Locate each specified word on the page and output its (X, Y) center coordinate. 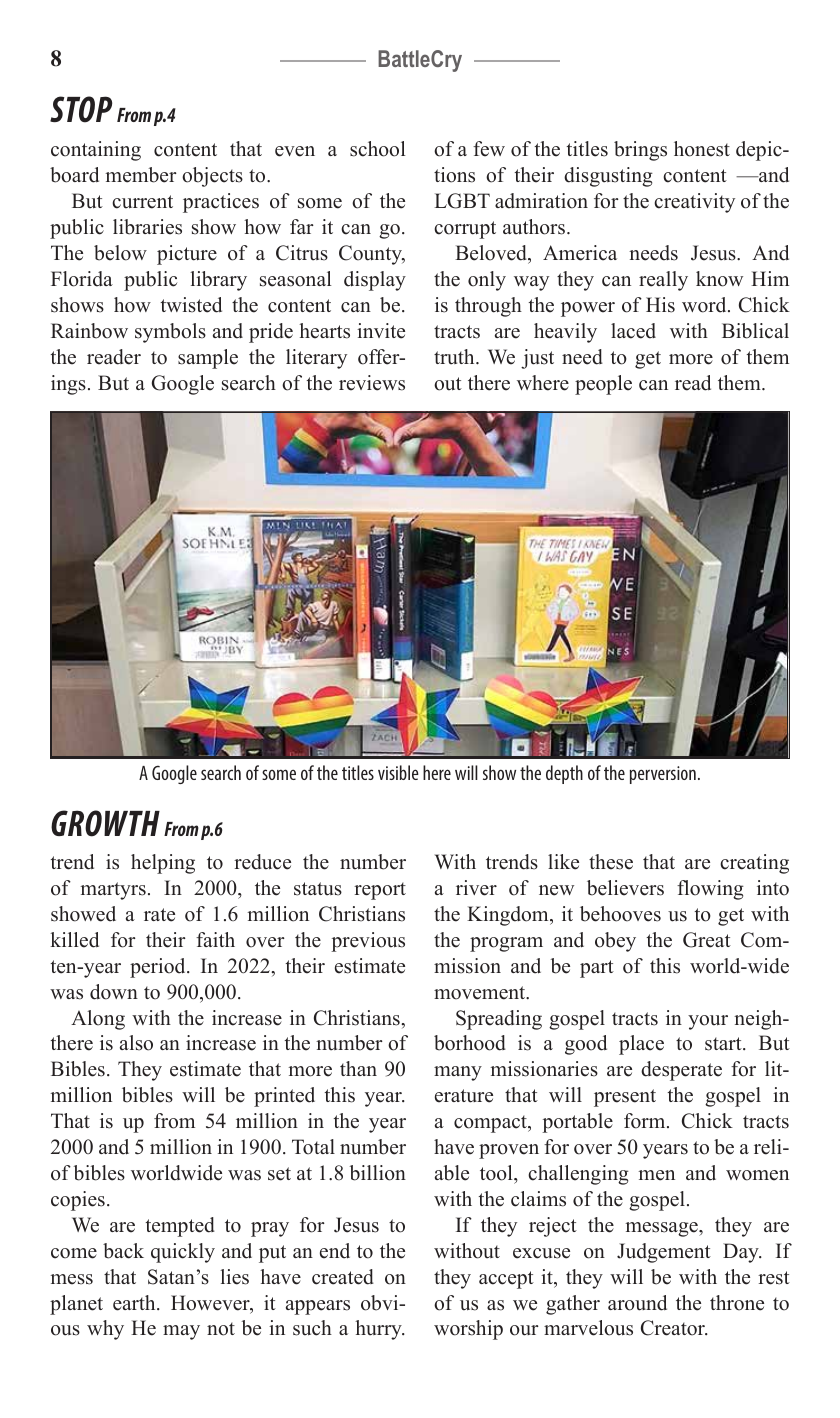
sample (208, 359)
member (141, 175)
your (708, 1022)
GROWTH (105, 823)
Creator (674, 1328)
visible (398, 772)
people (603, 385)
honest (702, 149)
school (378, 149)
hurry (379, 1330)
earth (135, 1303)
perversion (663, 775)
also (136, 1043)
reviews (372, 383)
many (458, 1073)
